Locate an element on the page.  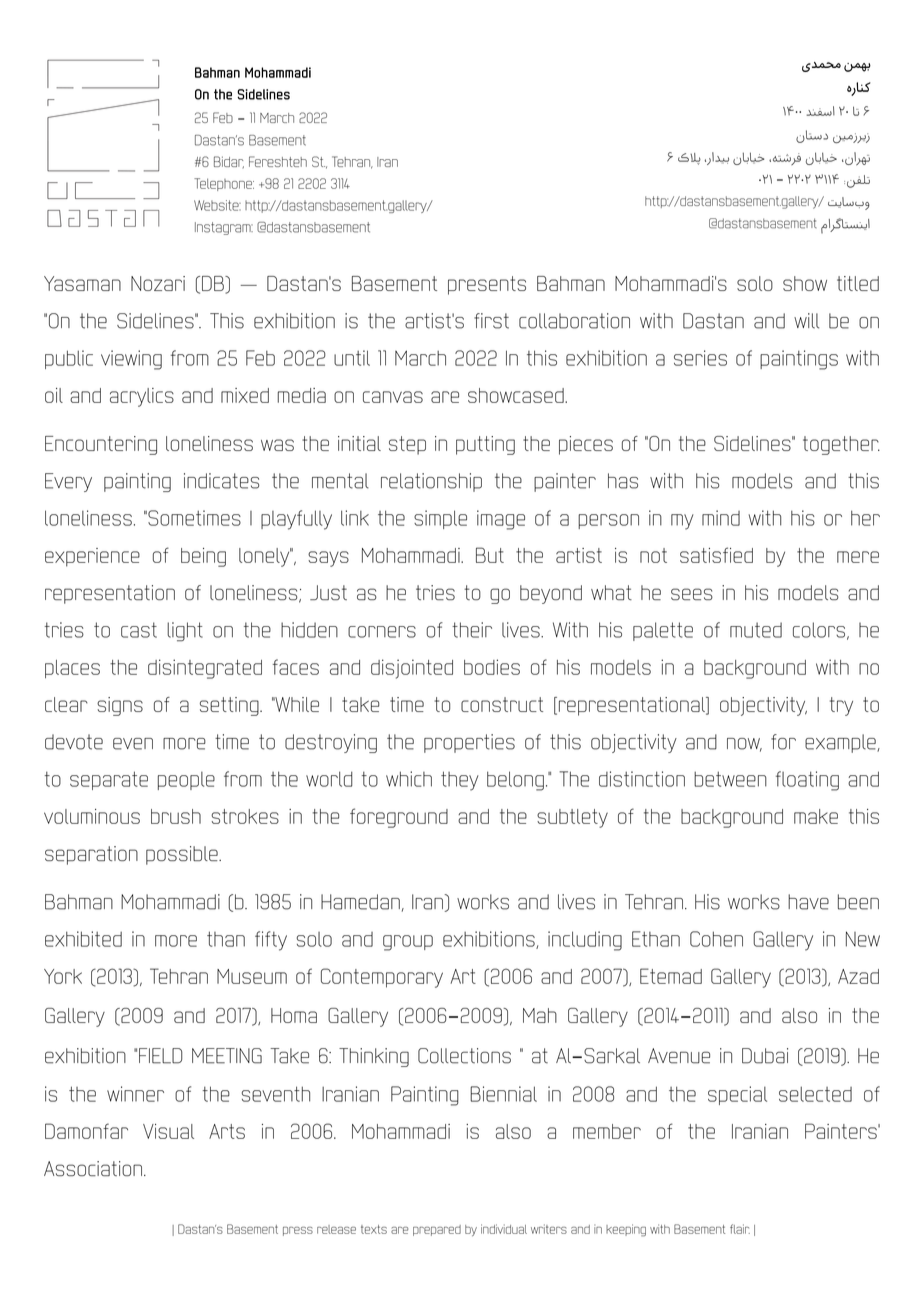
putting is located at coordinates (485, 445).
